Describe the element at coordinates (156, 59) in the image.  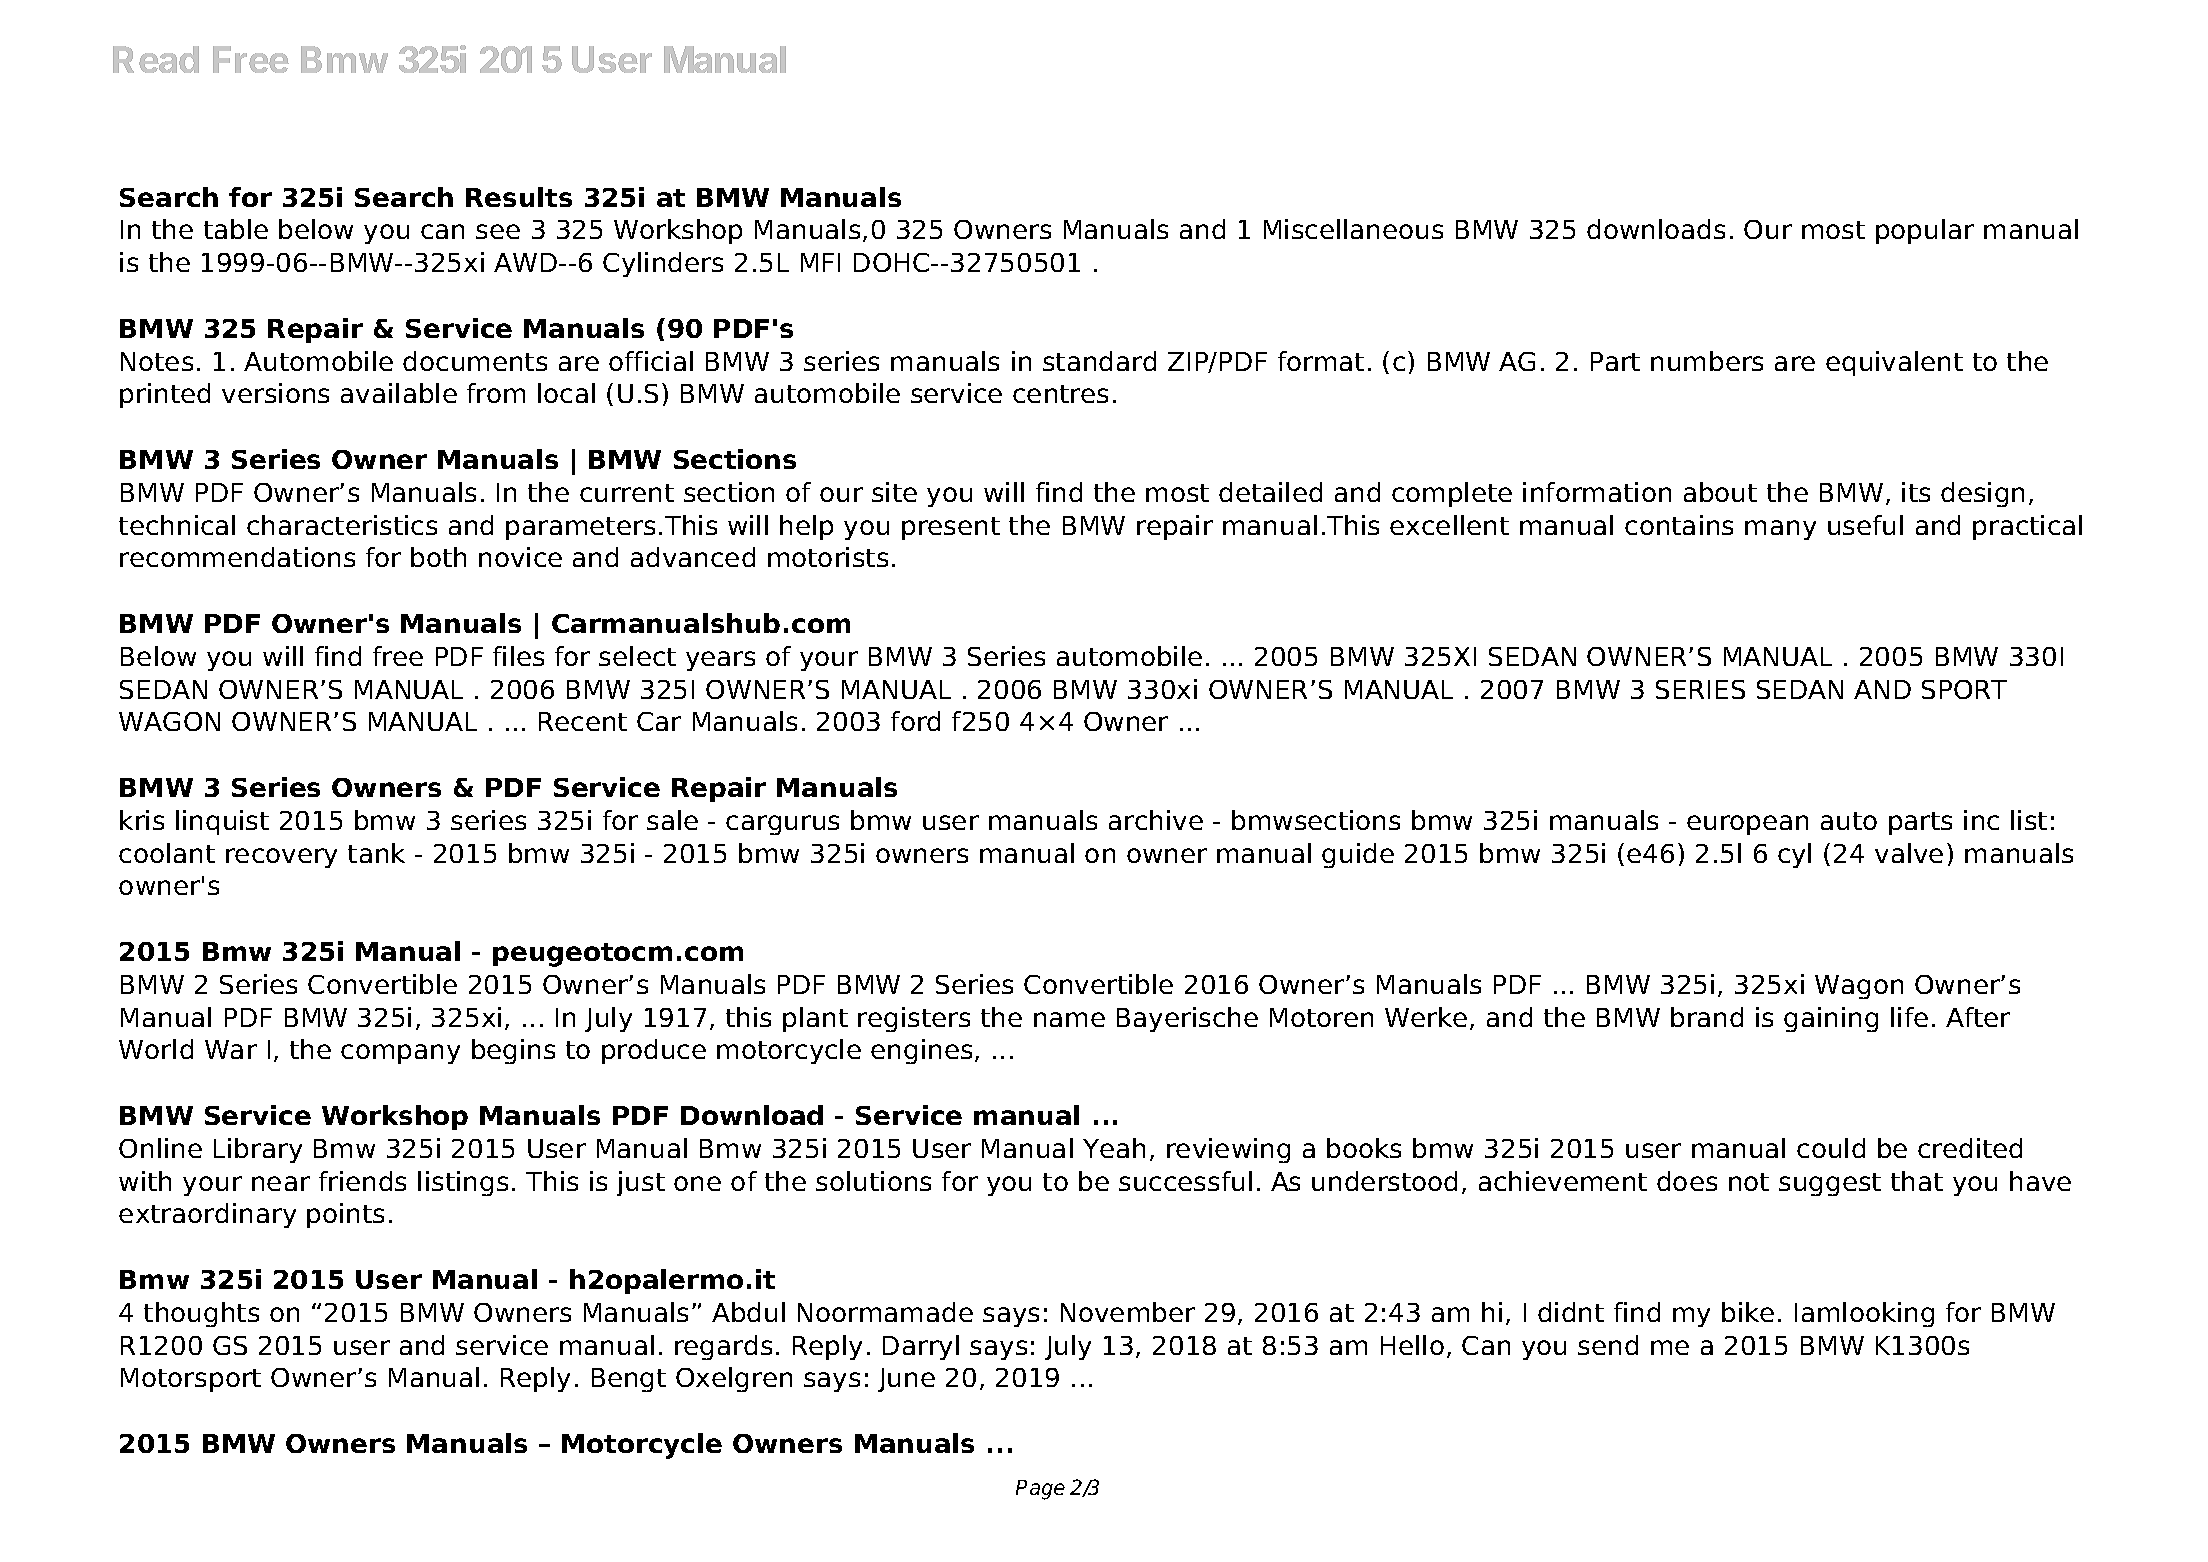
I see `Read` at that location.
